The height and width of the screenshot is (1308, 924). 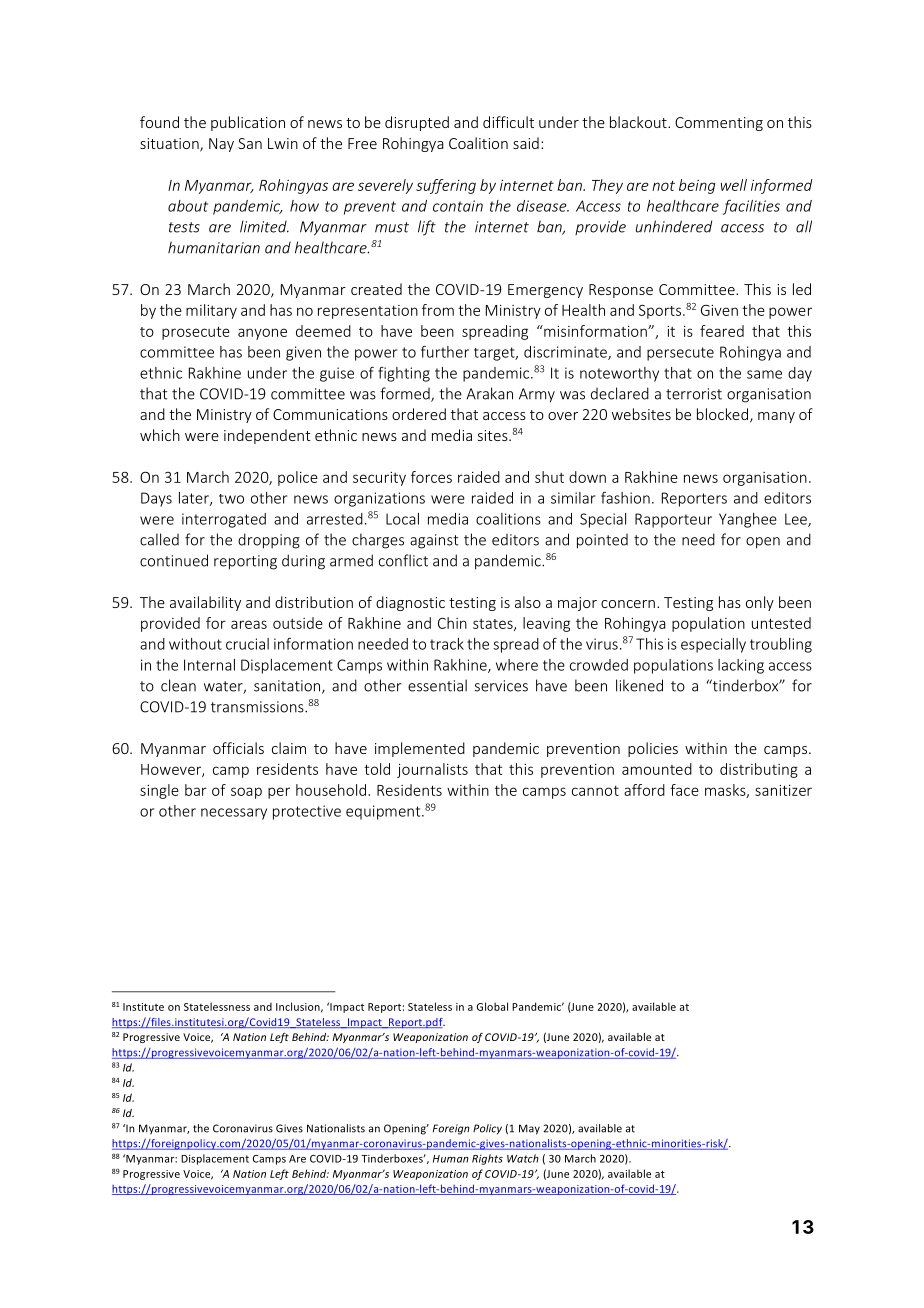 I want to click on Commenting, so click(x=719, y=124).
